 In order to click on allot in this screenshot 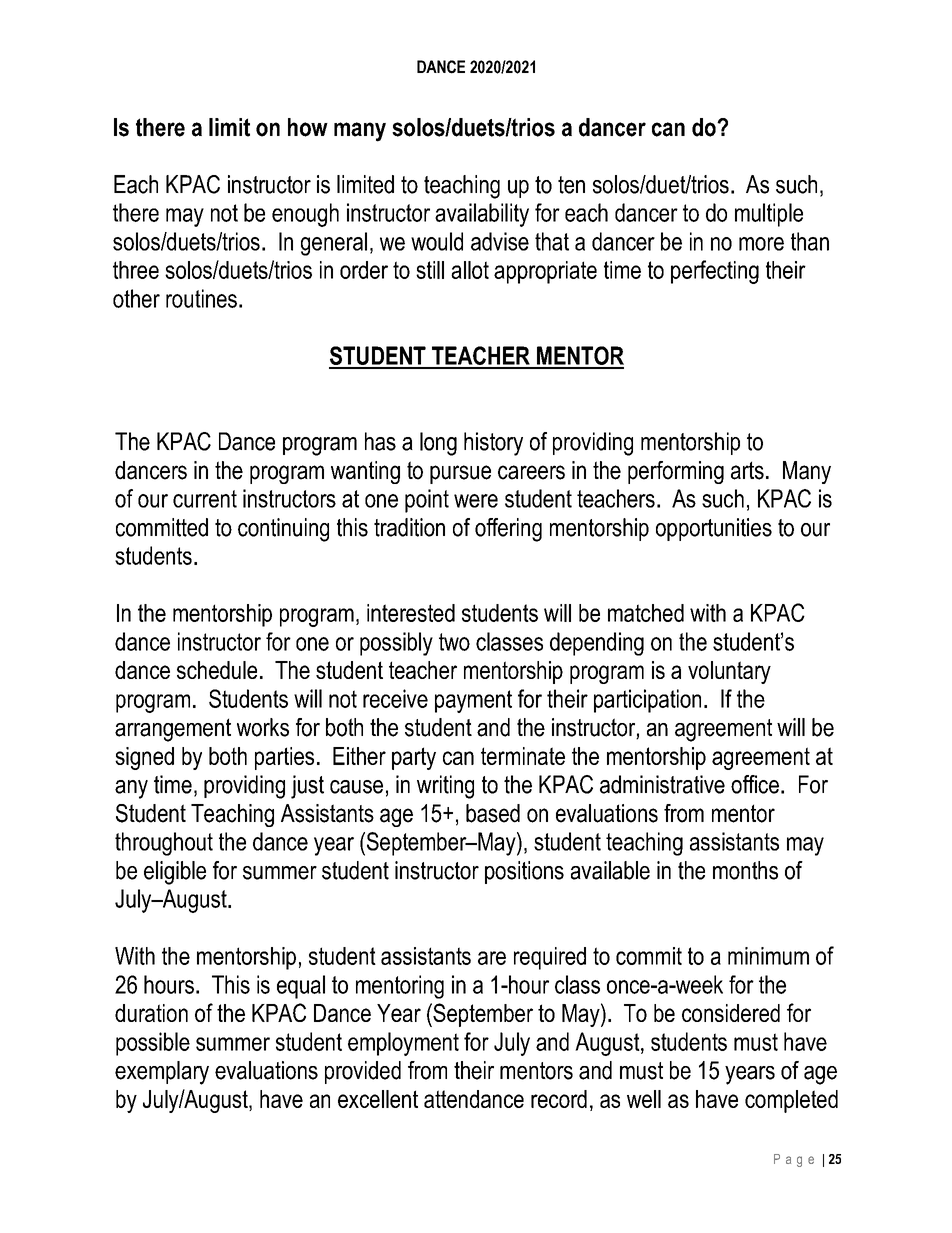, I will do `click(470, 270)`.
